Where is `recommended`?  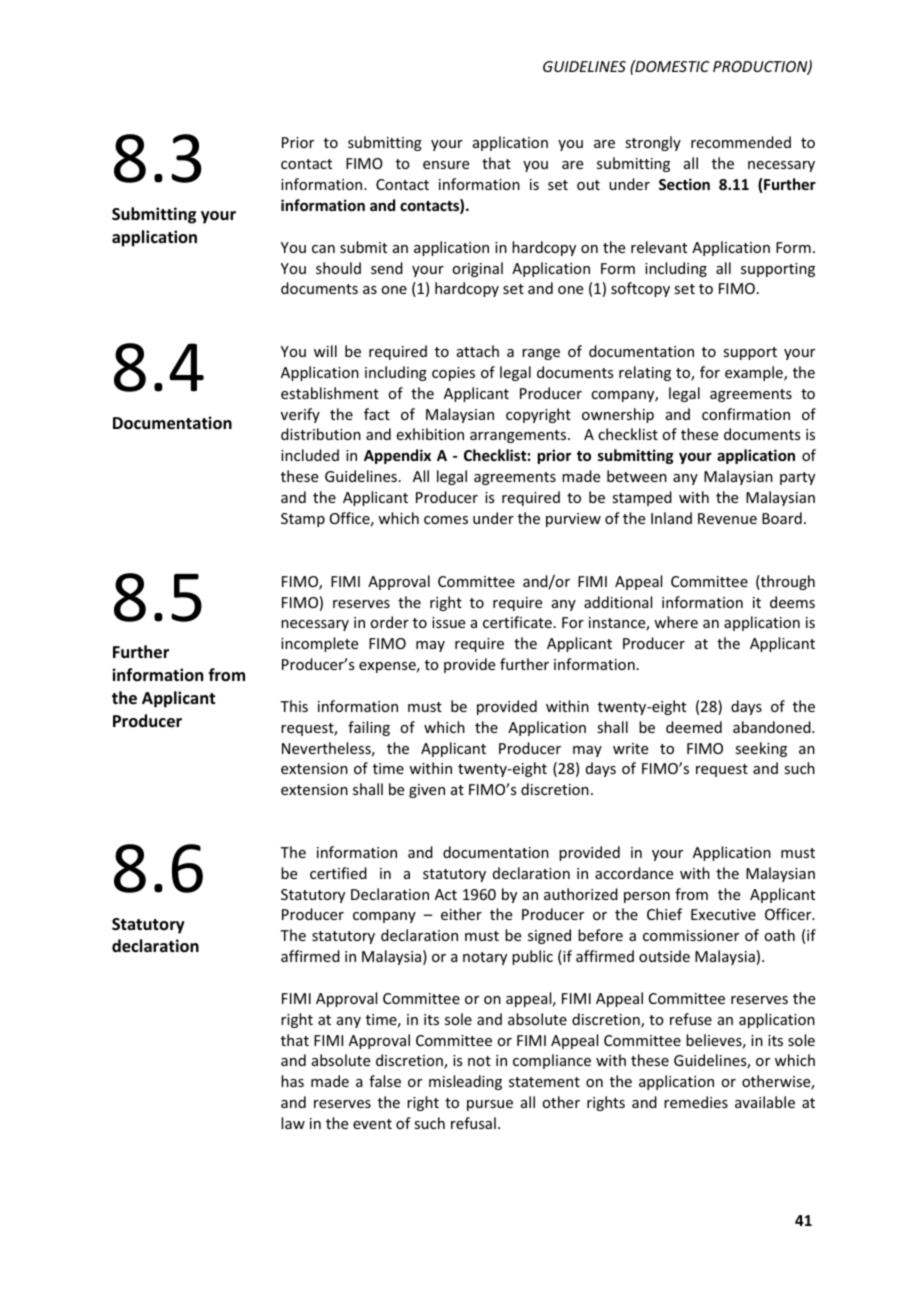
recommended is located at coordinates (741, 142).
